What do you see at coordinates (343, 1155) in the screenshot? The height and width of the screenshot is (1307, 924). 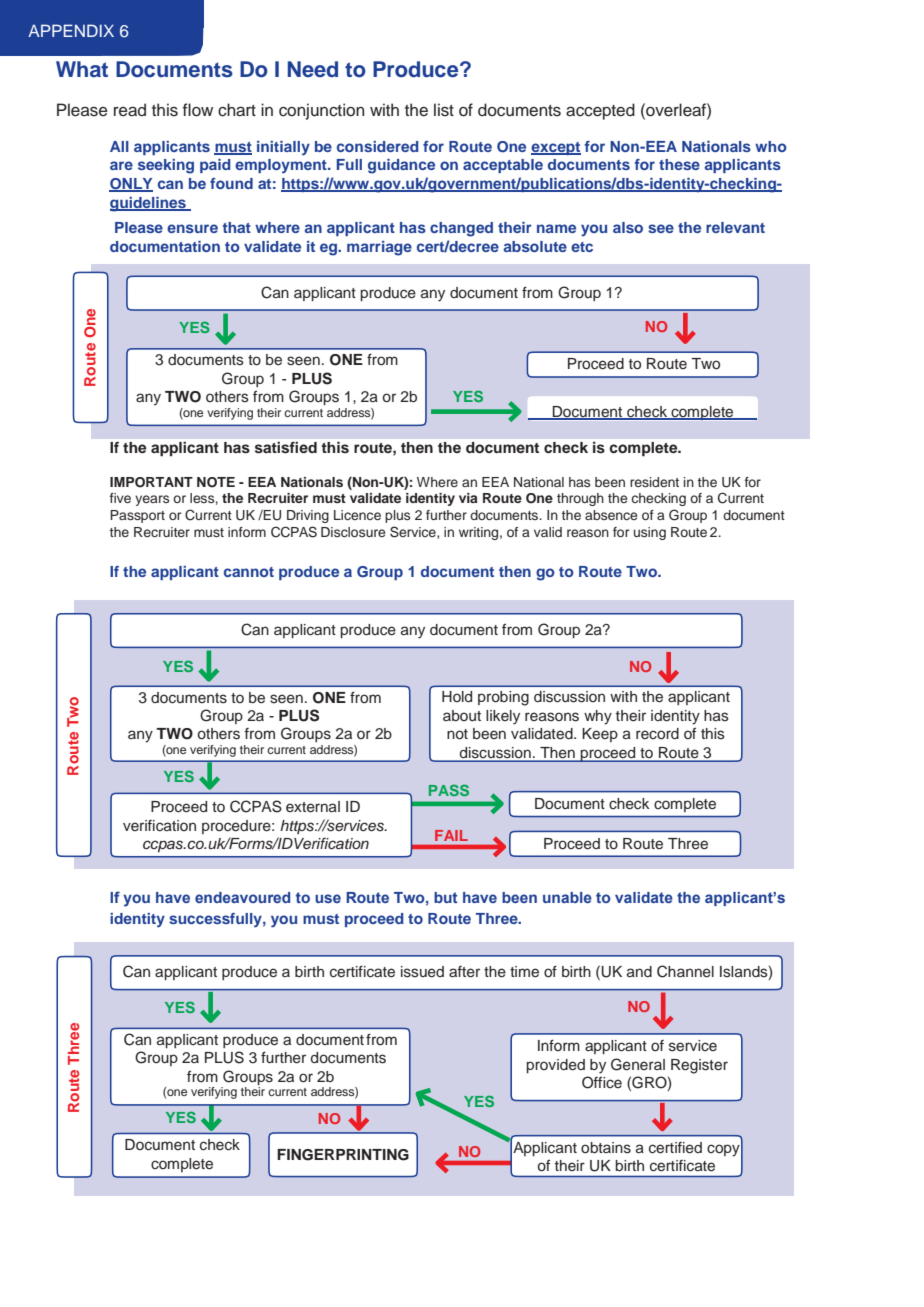 I see `FINGERPRINTING` at bounding box center [343, 1155].
